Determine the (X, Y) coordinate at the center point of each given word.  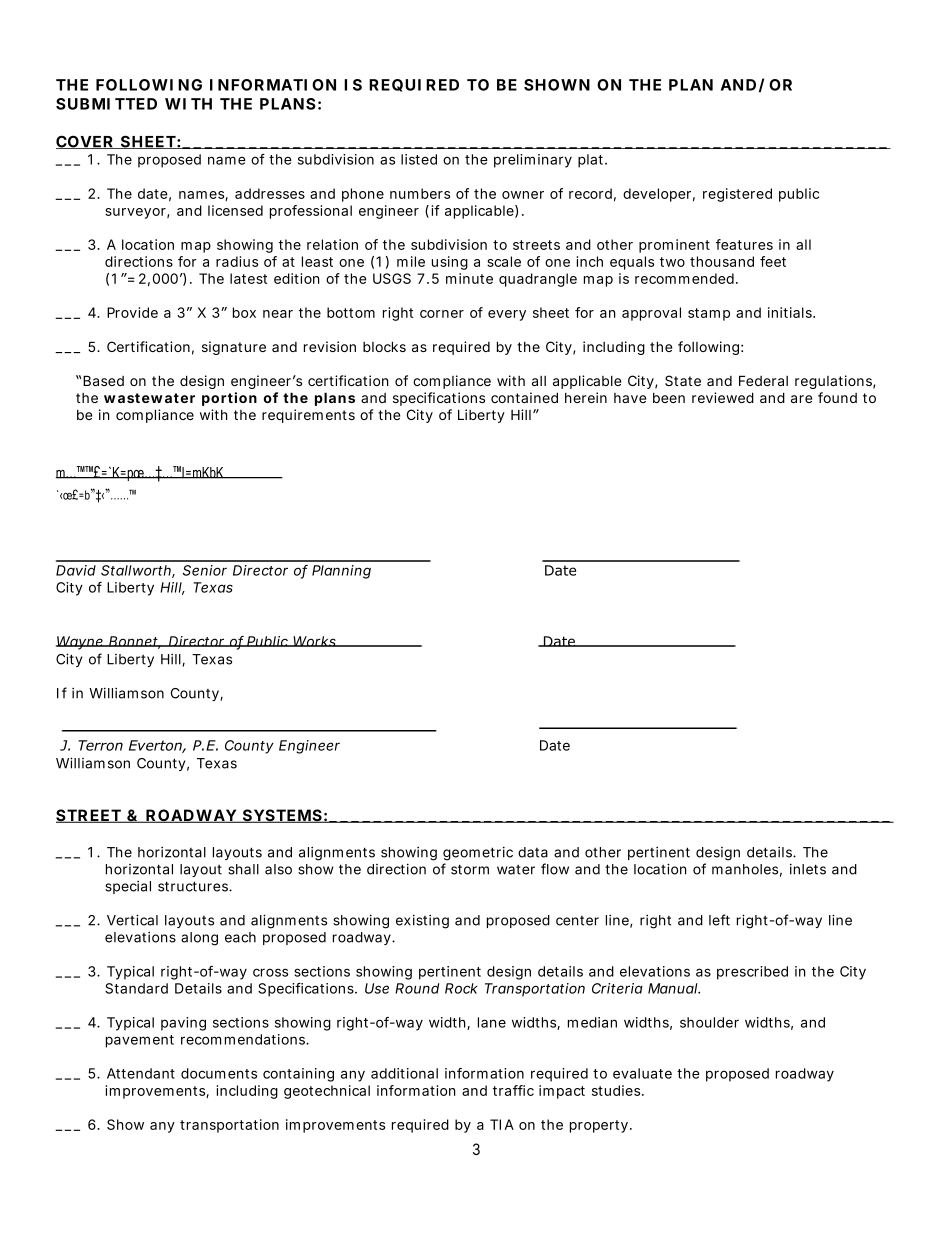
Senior (205, 570)
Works (315, 641)
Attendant (141, 1073)
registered (737, 195)
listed (419, 159)
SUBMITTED (106, 104)
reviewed (723, 397)
